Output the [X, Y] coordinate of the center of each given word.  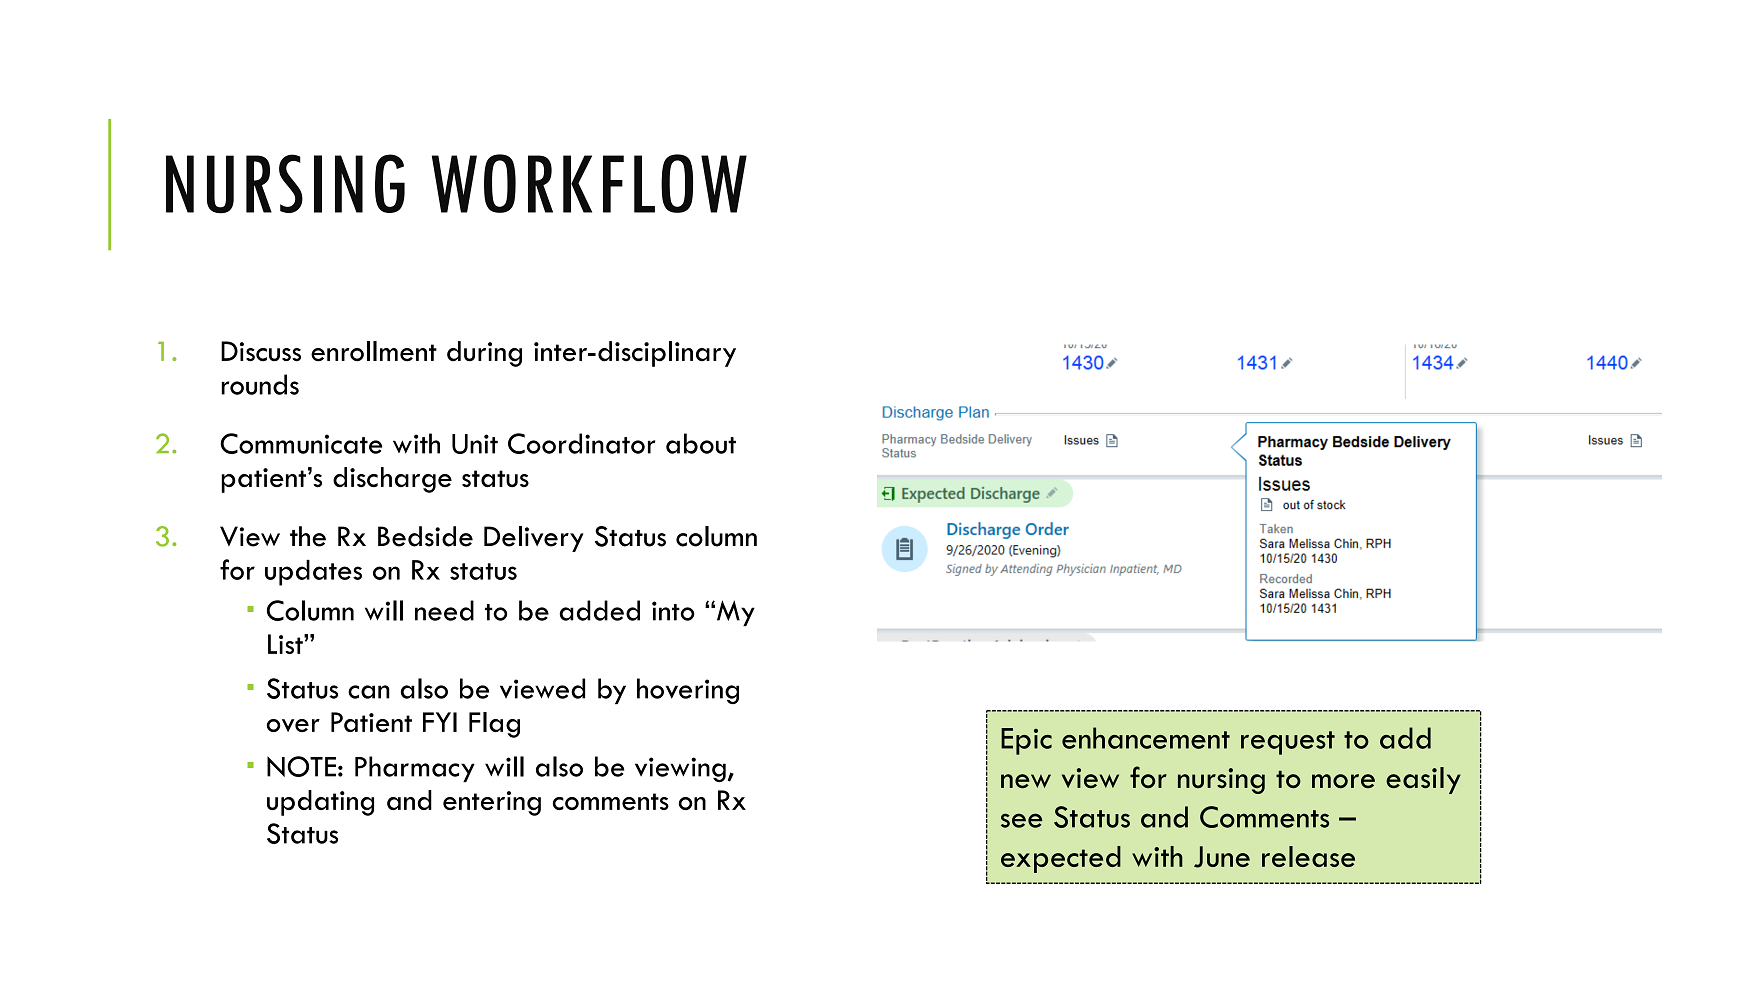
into [673, 611]
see [1022, 820]
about [701, 443]
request [1288, 743]
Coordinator [581, 443]
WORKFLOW [589, 183]
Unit [475, 444]
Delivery [534, 539]
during [484, 354]
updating [320, 803]
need [444, 610]
